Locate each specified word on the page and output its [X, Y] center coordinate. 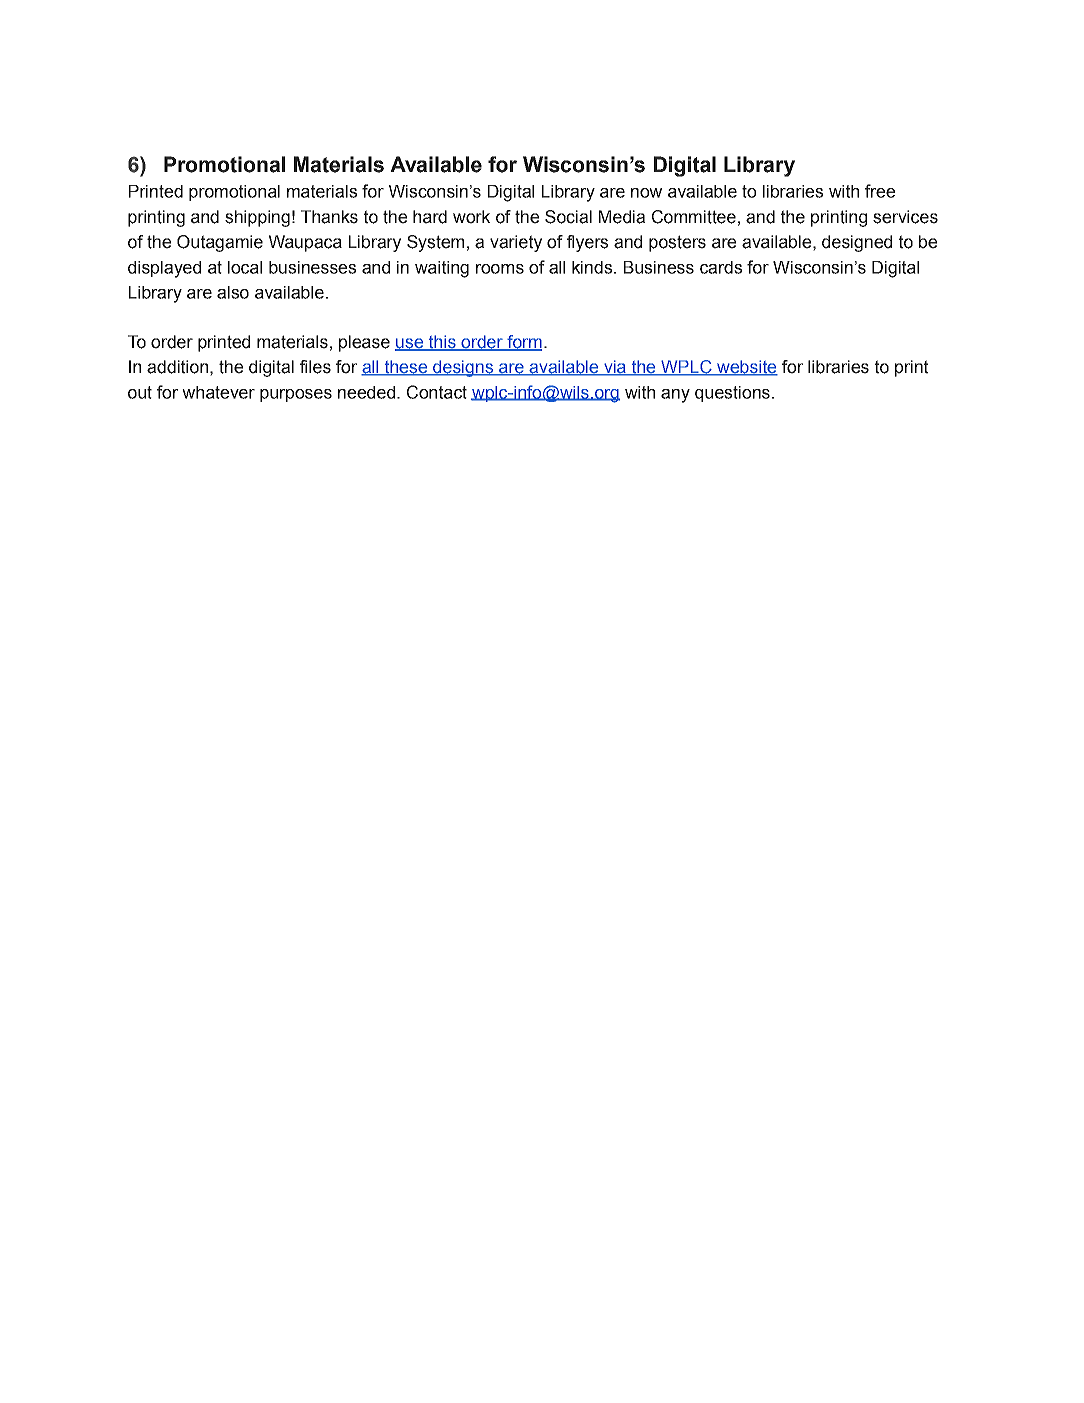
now [646, 193]
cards [721, 267]
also [233, 292]
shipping [257, 218]
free [880, 191]
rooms [500, 269]
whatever [218, 392]
